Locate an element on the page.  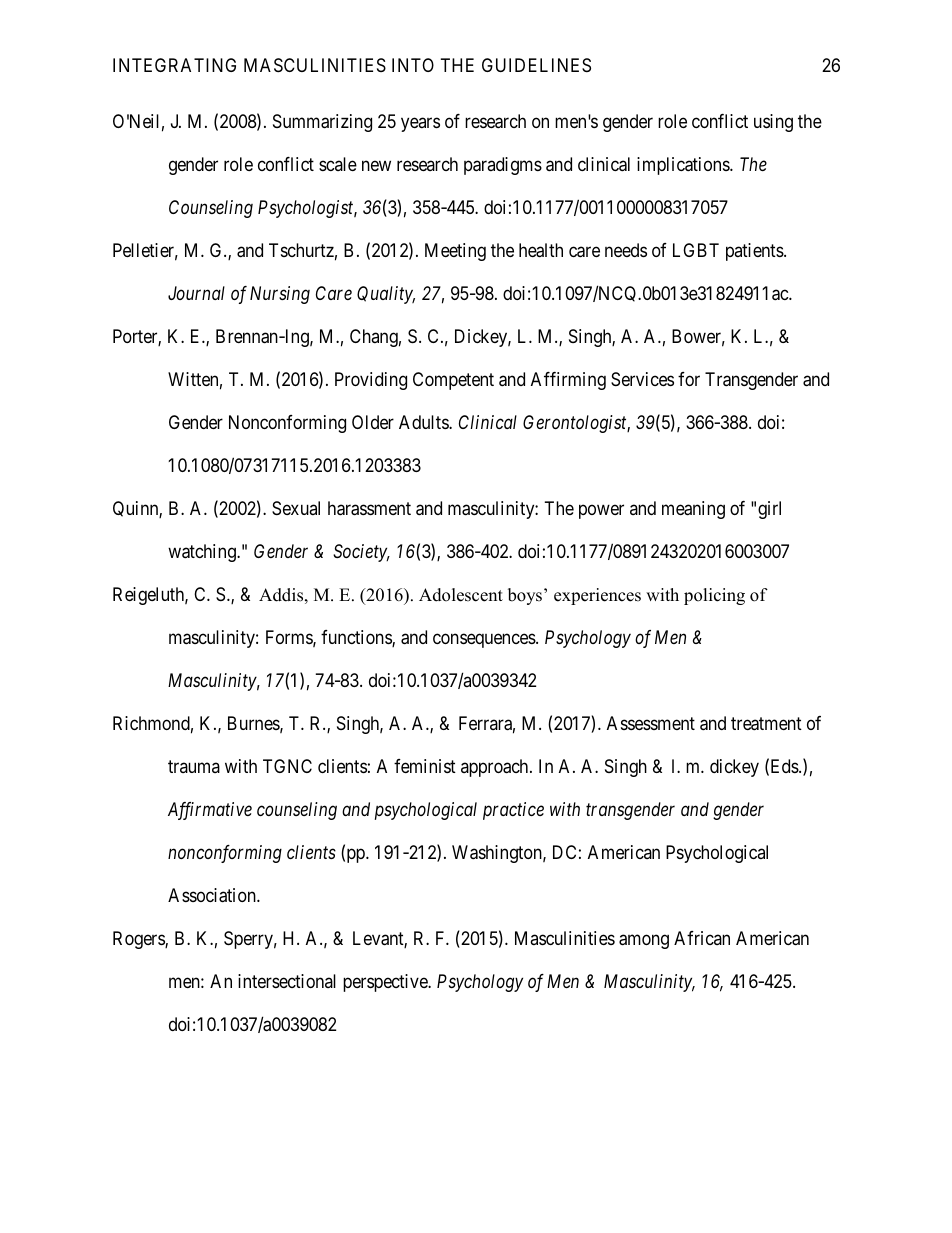
meaning is located at coordinates (693, 510).
